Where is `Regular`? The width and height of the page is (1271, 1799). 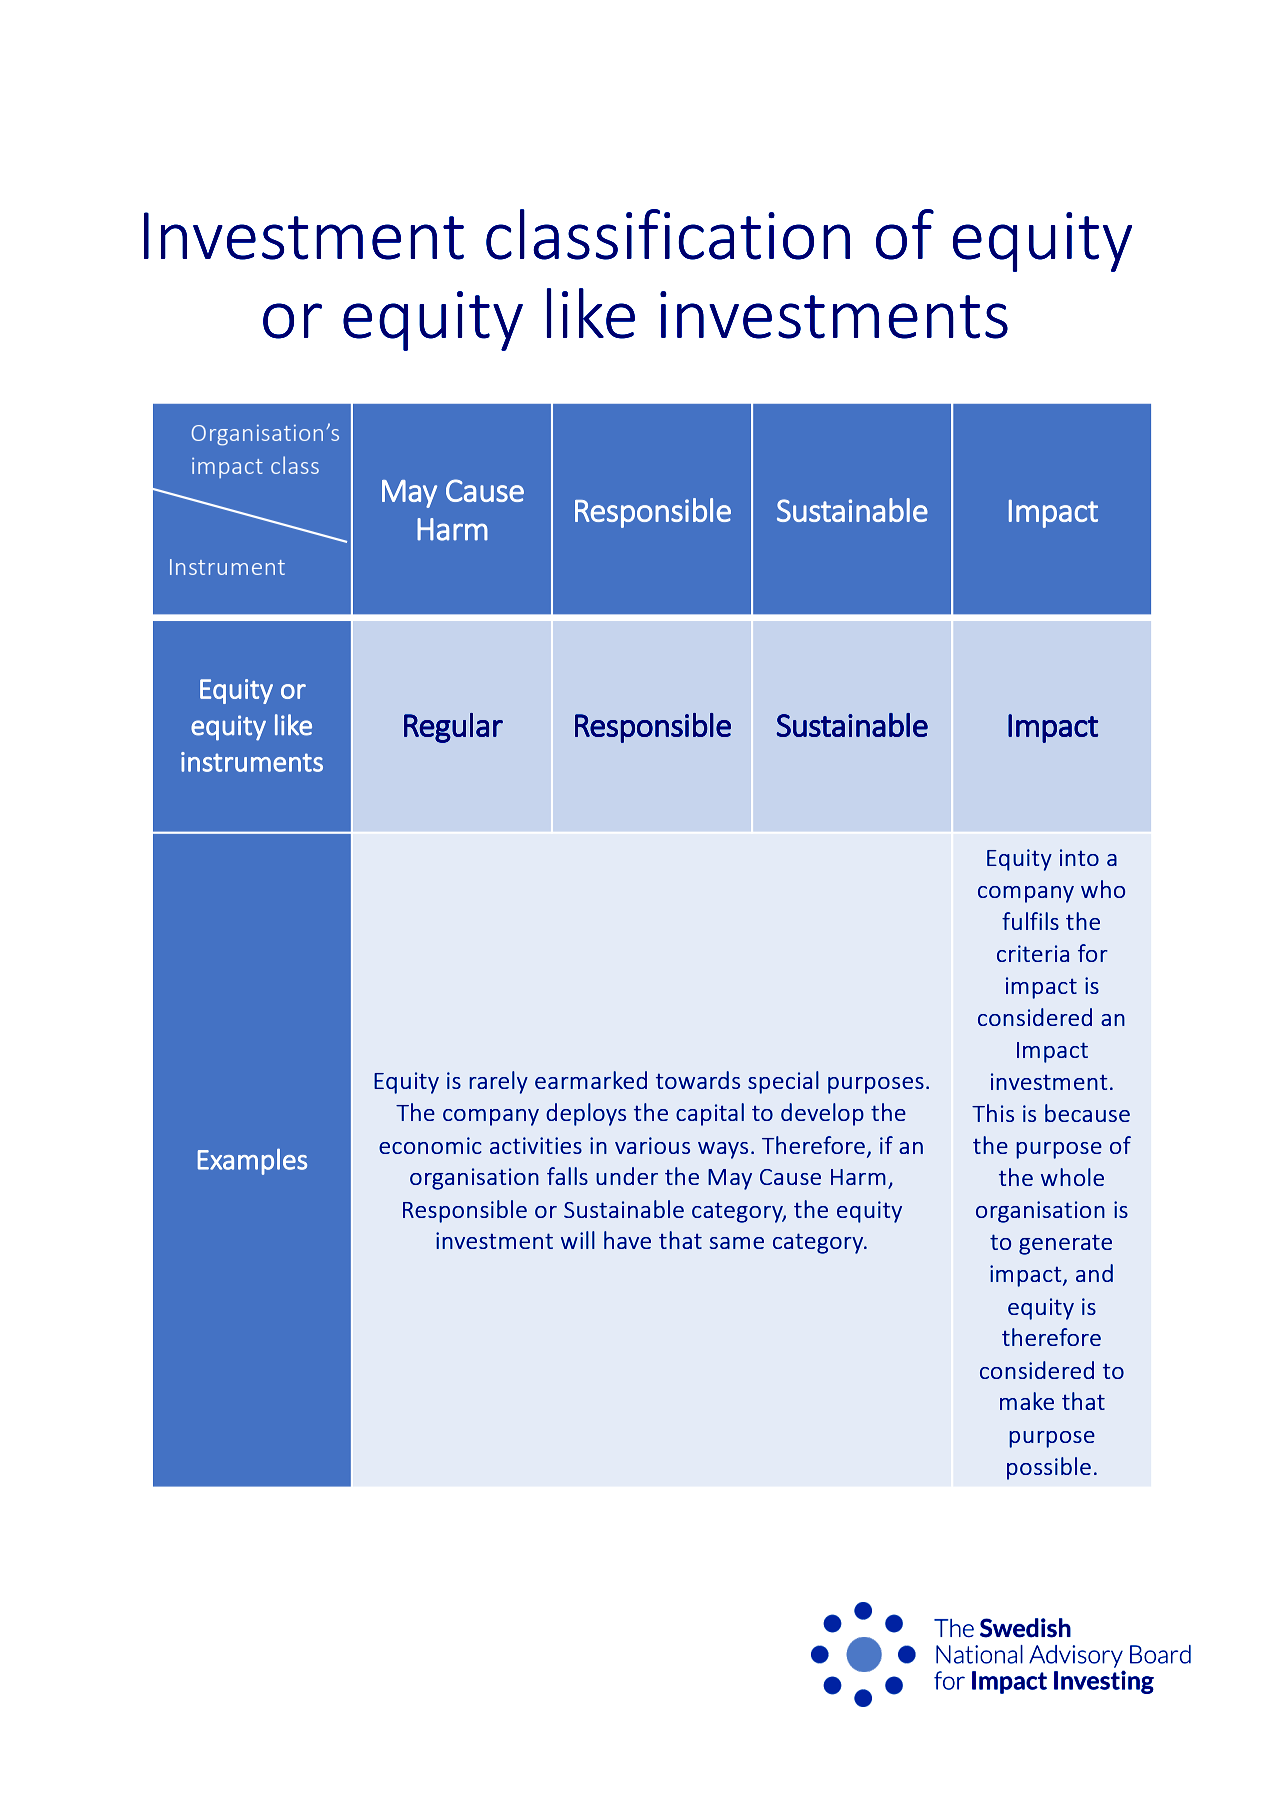
Regular is located at coordinates (453, 728).
